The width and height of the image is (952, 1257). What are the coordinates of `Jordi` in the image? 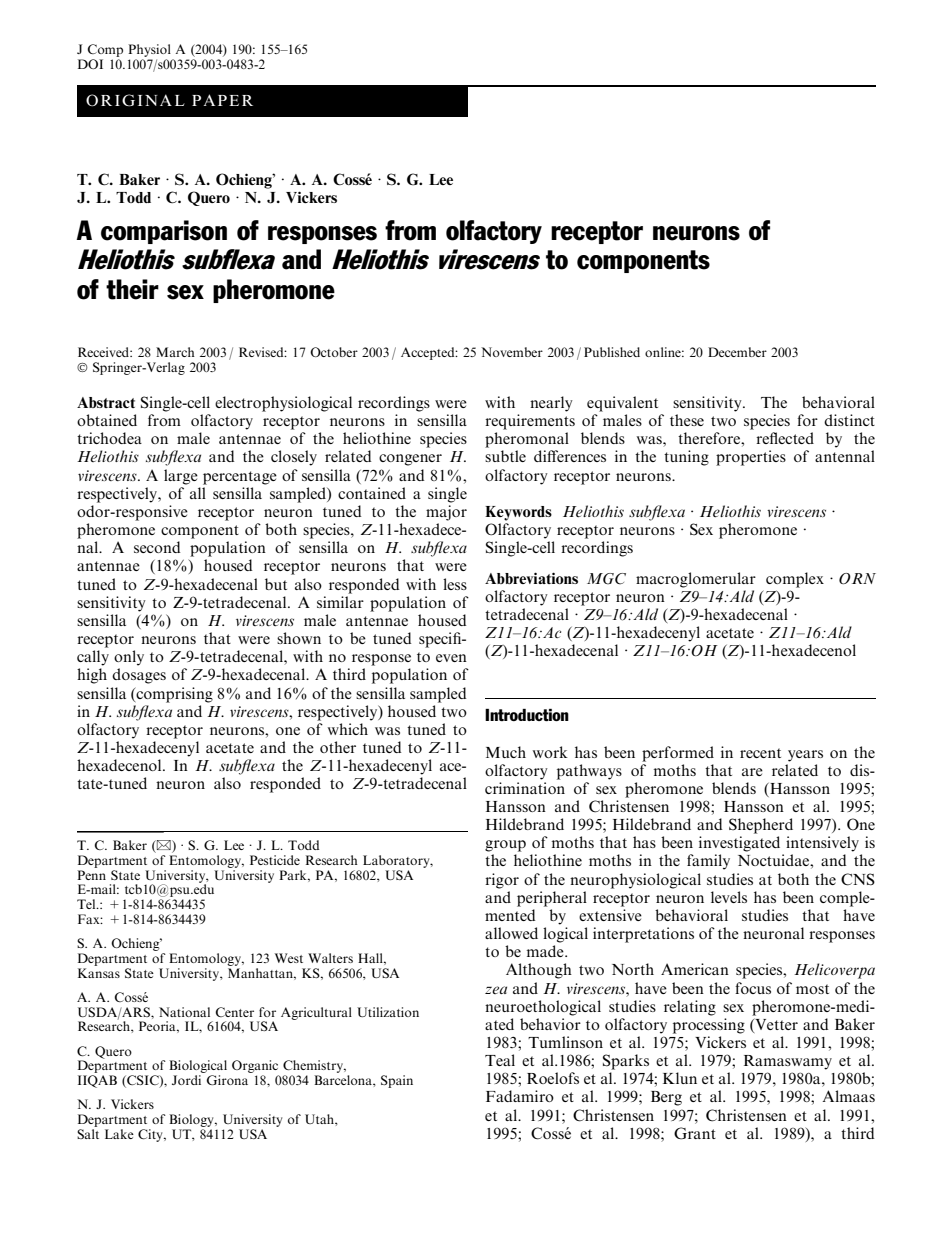 It's located at (186, 1080).
